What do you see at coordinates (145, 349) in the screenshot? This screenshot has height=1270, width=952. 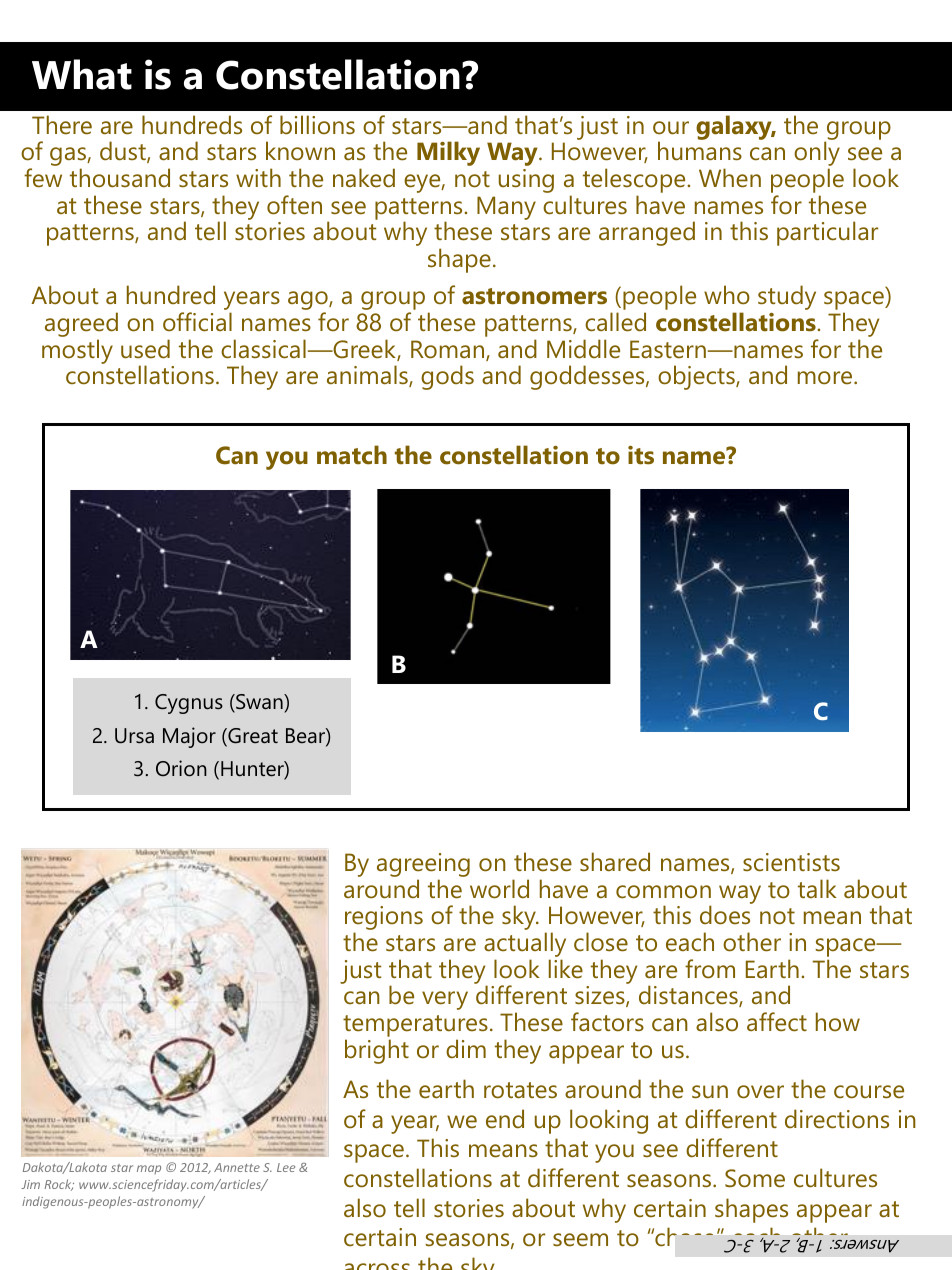 I see `used` at bounding box center [145, 349].
